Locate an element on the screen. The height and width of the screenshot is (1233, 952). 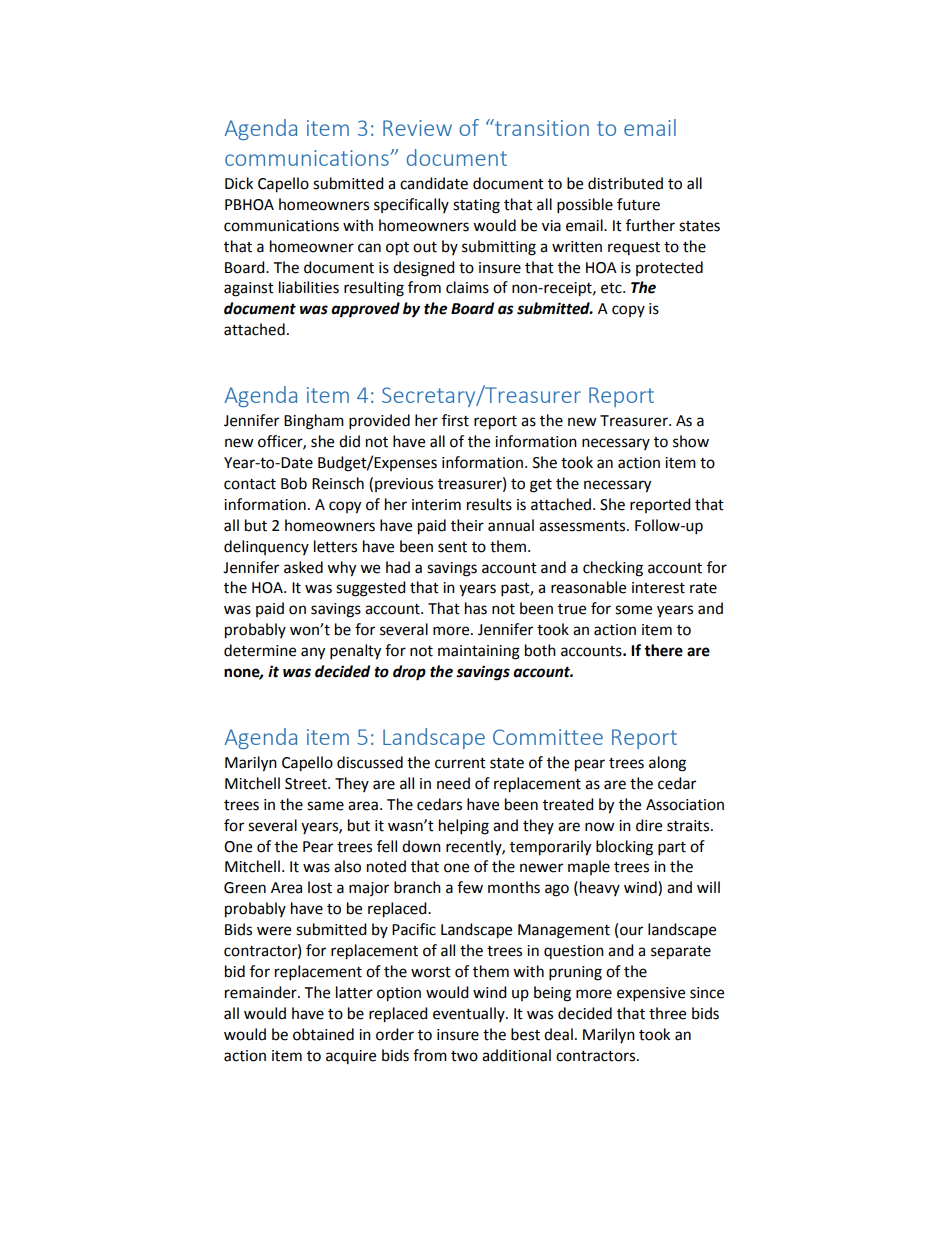
distributed is located at coordinates (625, 183).
